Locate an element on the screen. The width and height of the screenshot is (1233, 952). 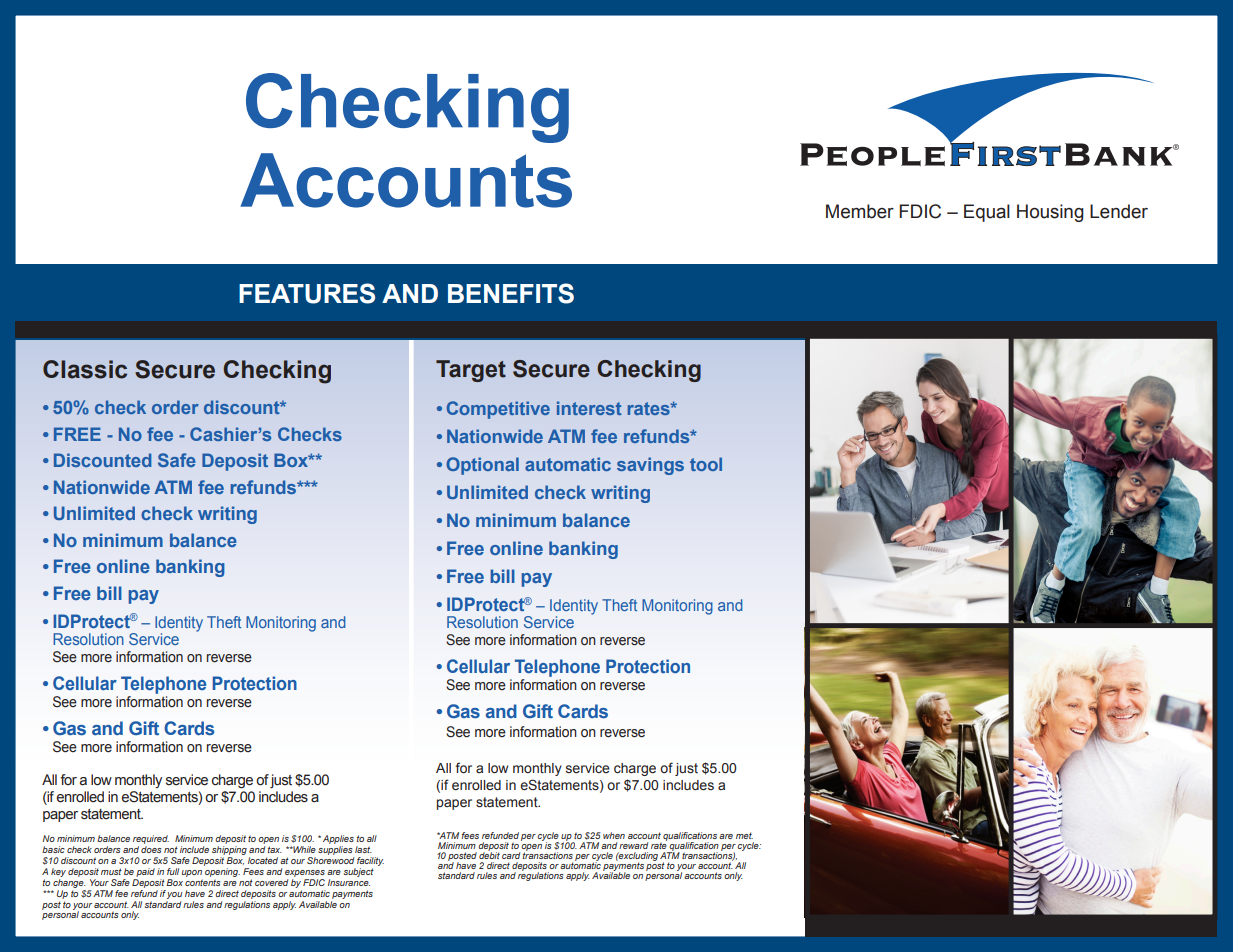
met is located at coordinates (744, 835).
